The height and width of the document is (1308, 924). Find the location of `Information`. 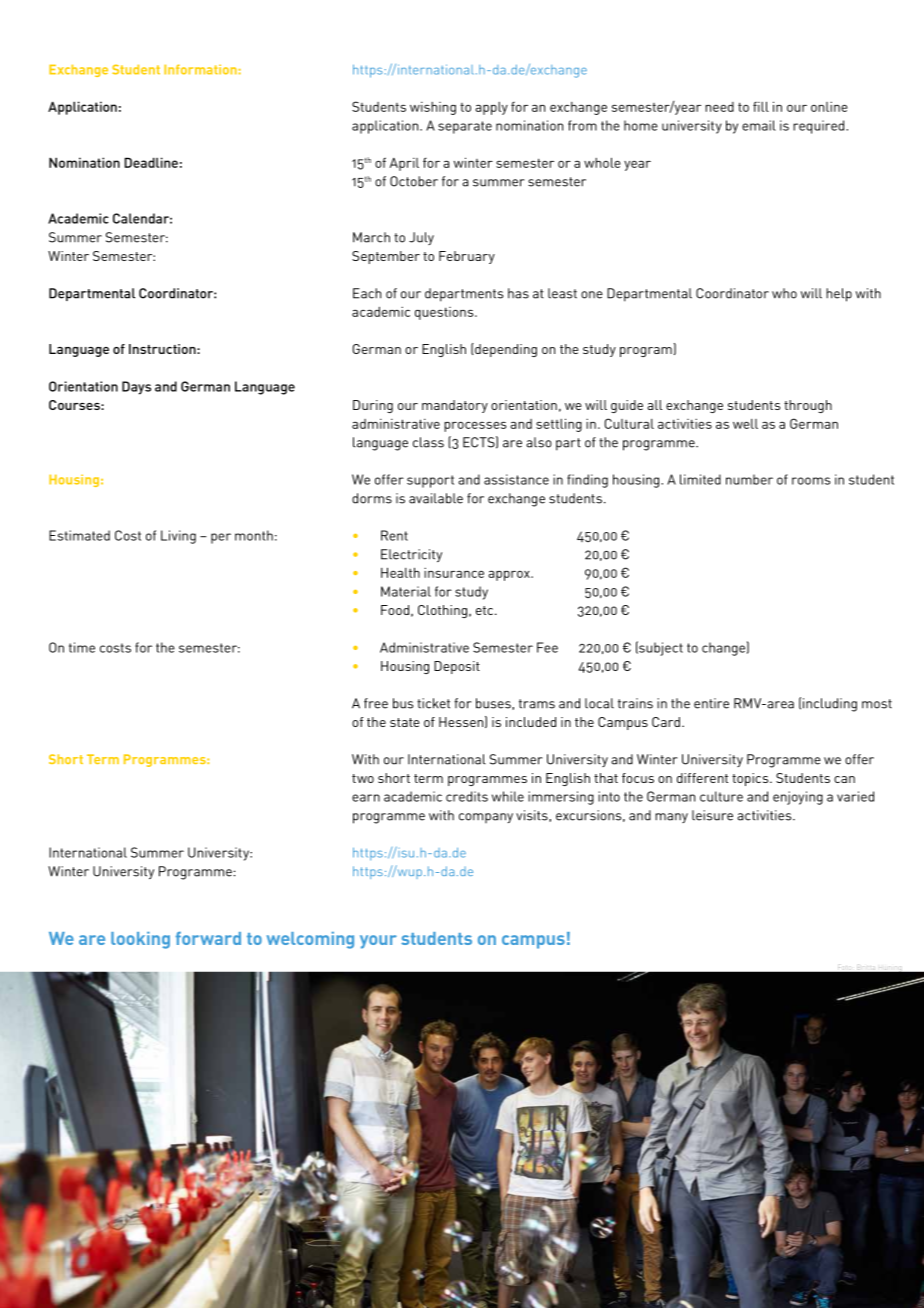

Information is located at coordinates (200, 69).
